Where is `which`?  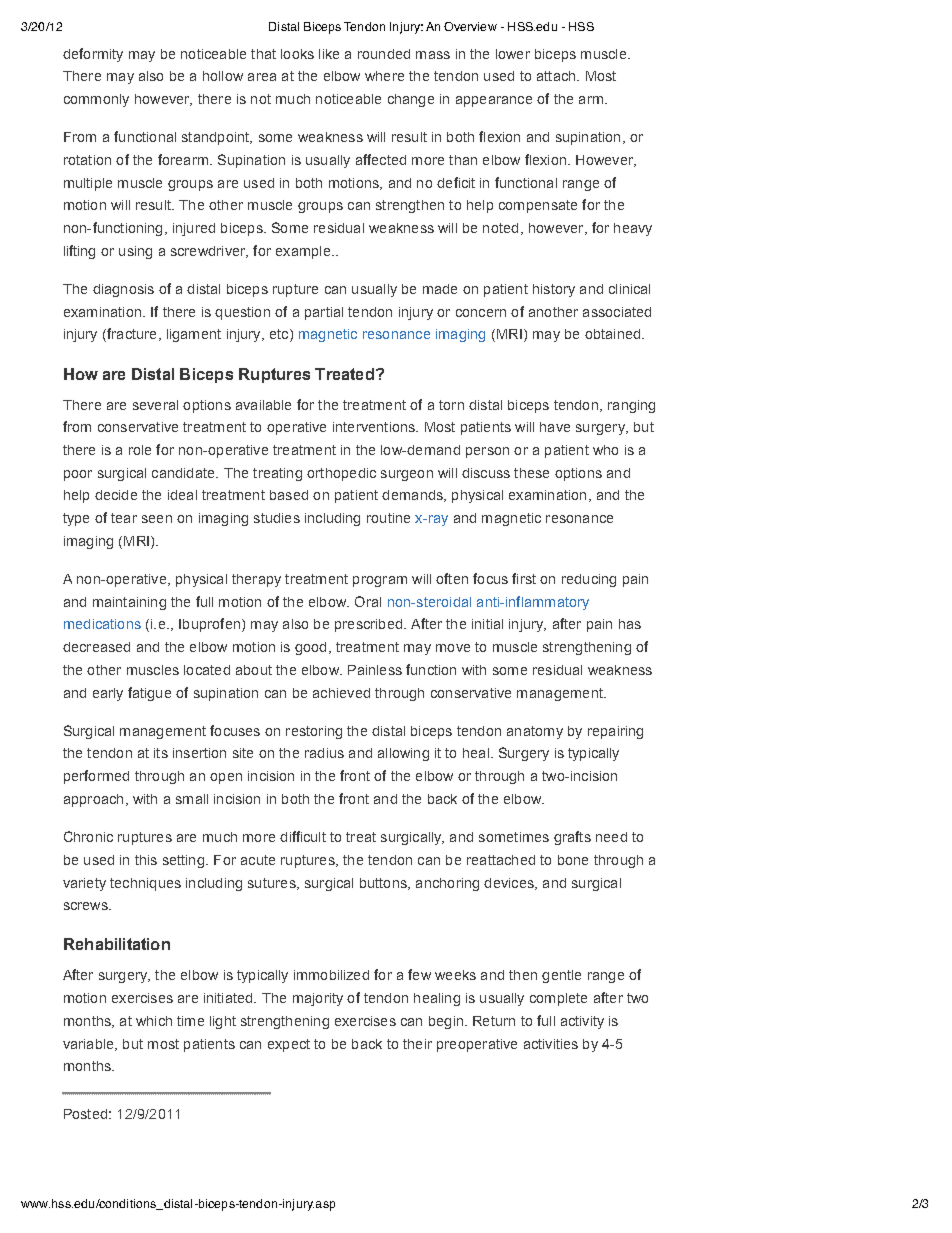
which is located at coordinates (154, 1021).
